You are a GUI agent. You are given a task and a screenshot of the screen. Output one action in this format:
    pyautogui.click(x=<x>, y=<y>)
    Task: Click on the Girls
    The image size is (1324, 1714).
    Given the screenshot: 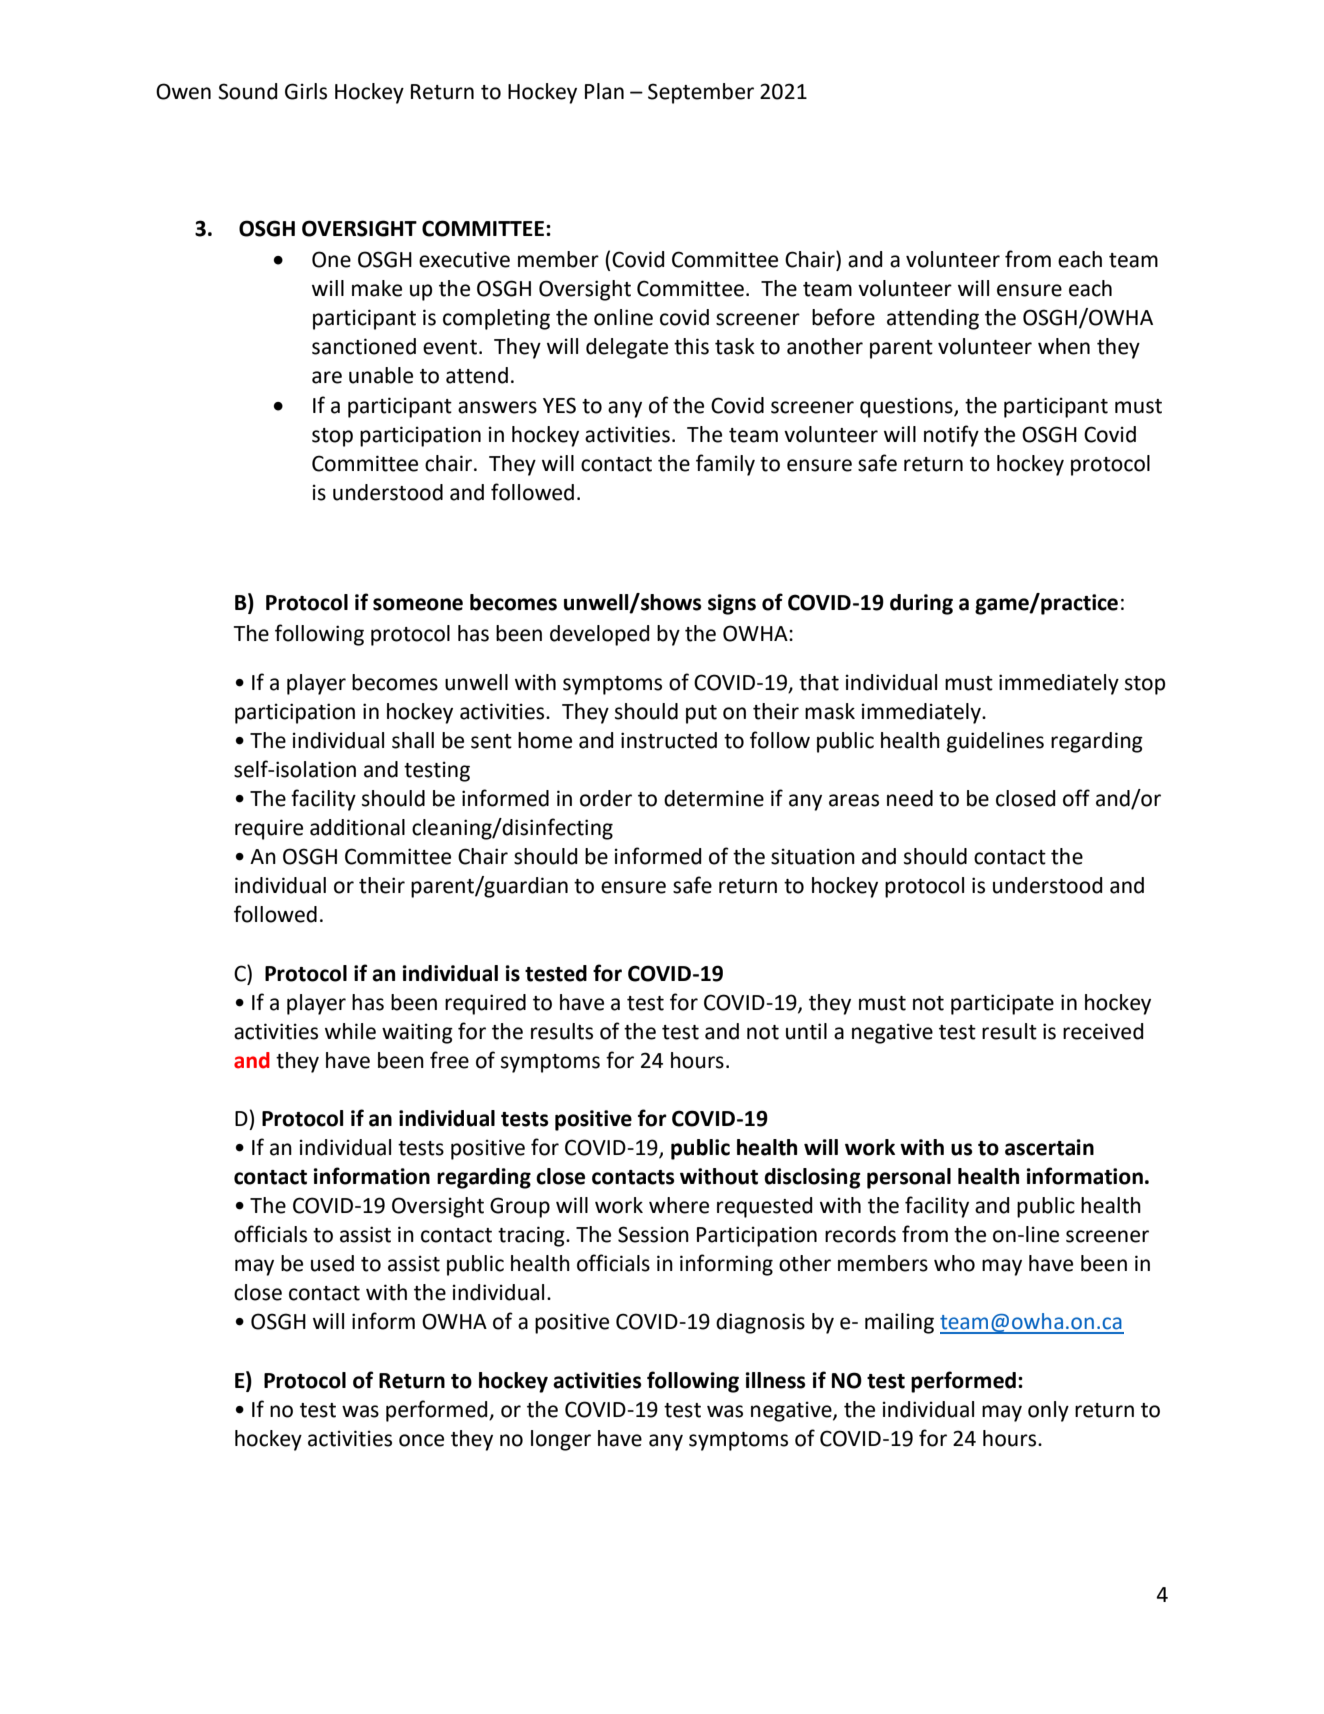 What is the action you would take?
    pyautogui.click(x=306, y=91)
